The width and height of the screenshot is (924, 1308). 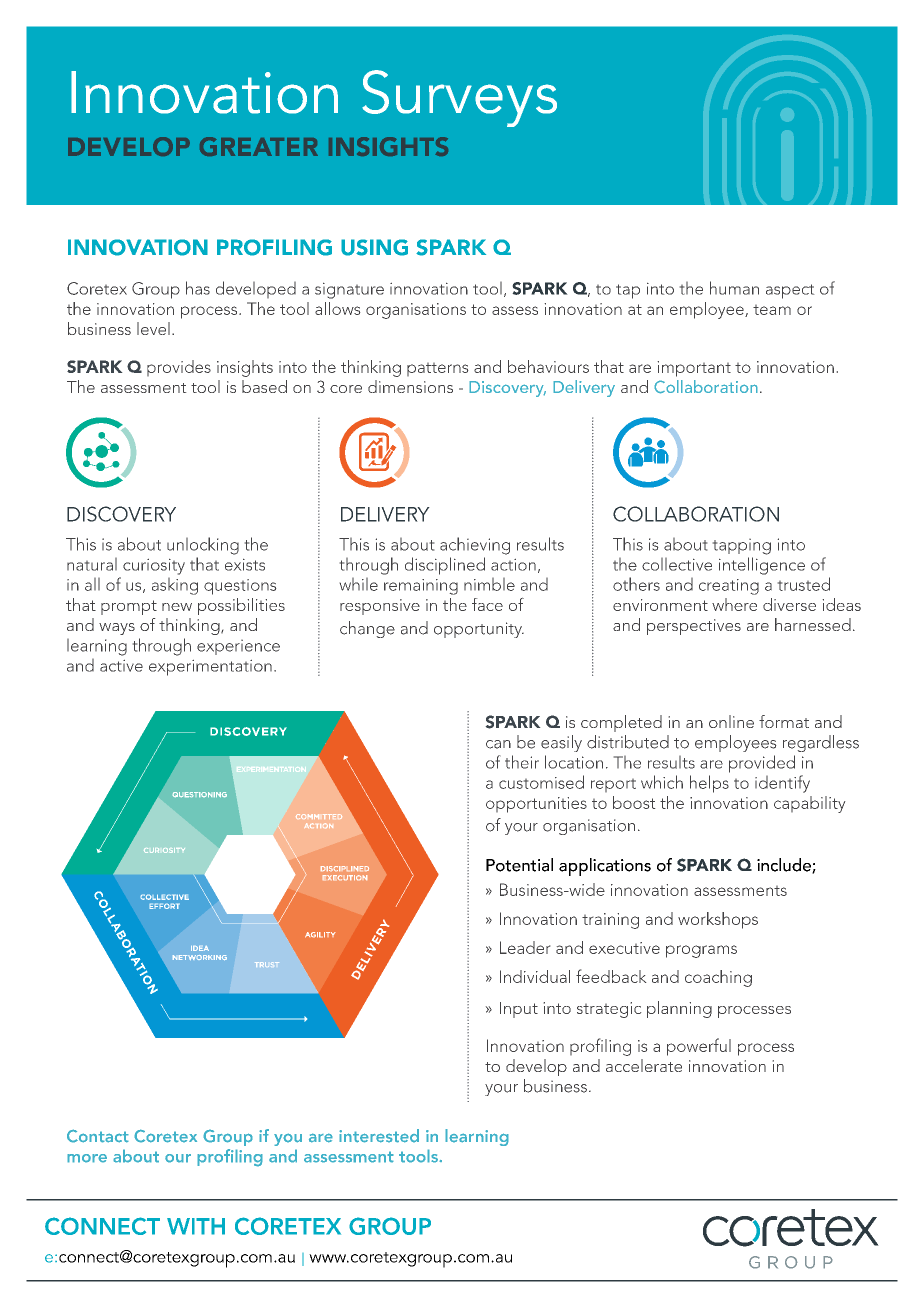 What do you see at coordinates (459, 98) in the screenshot?
I see `Surveys` at bounding box center [459, 98].
